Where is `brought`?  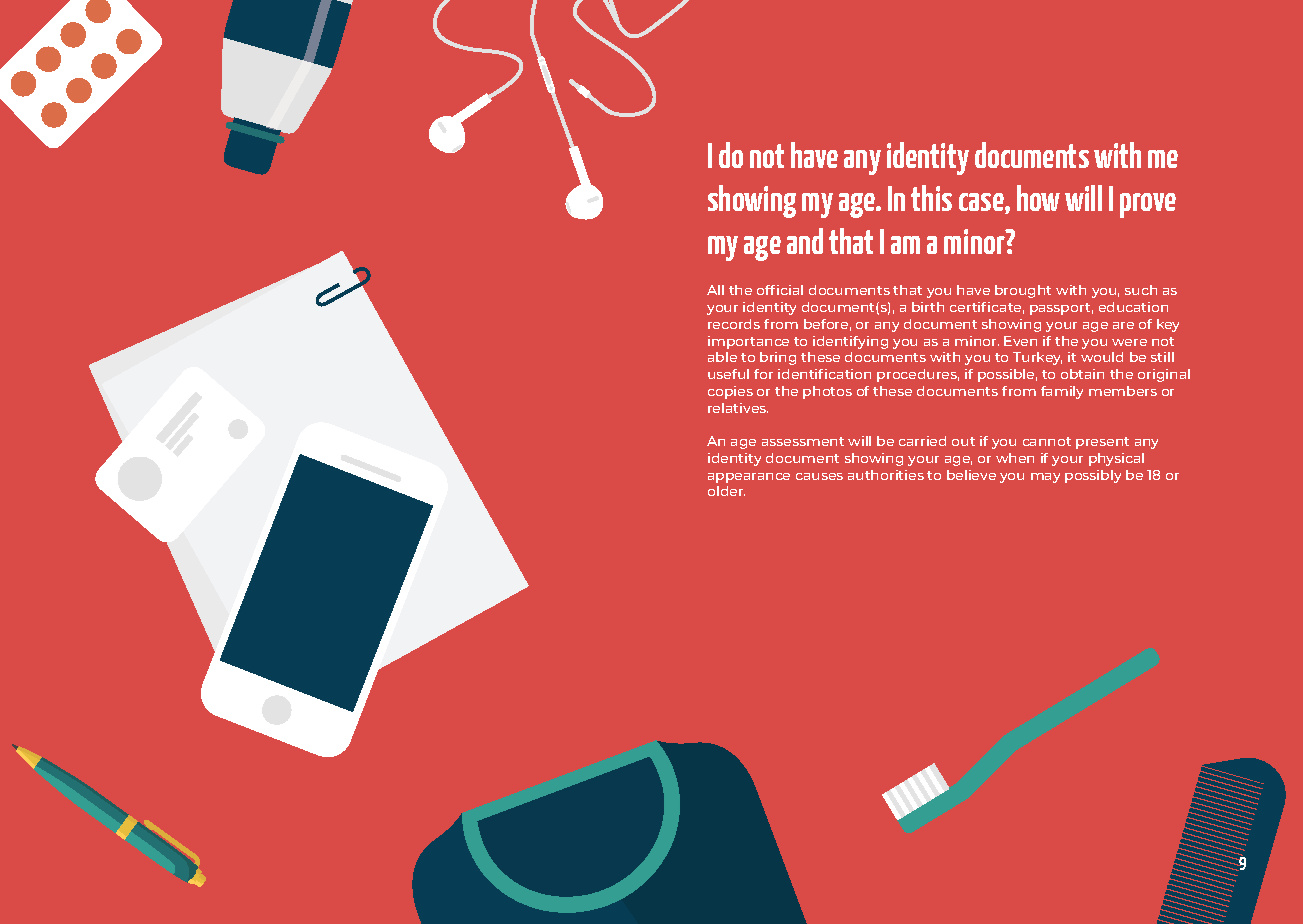
brought is located at coordinates (1023, 291).
